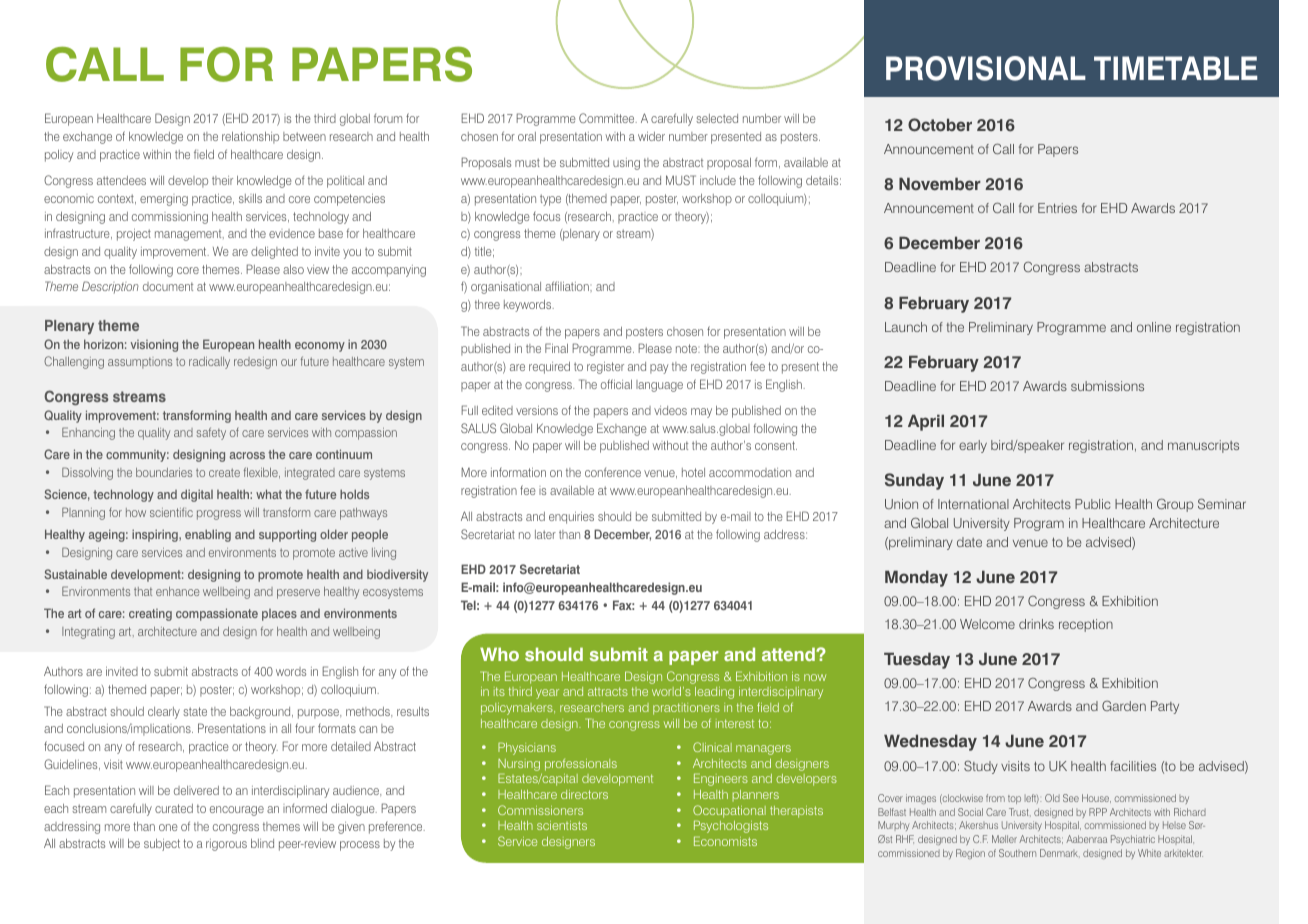 This image has height=924, width=1308. Describe the element at coordinates (226, 845) in the image. I see `rigorous` at that location.
